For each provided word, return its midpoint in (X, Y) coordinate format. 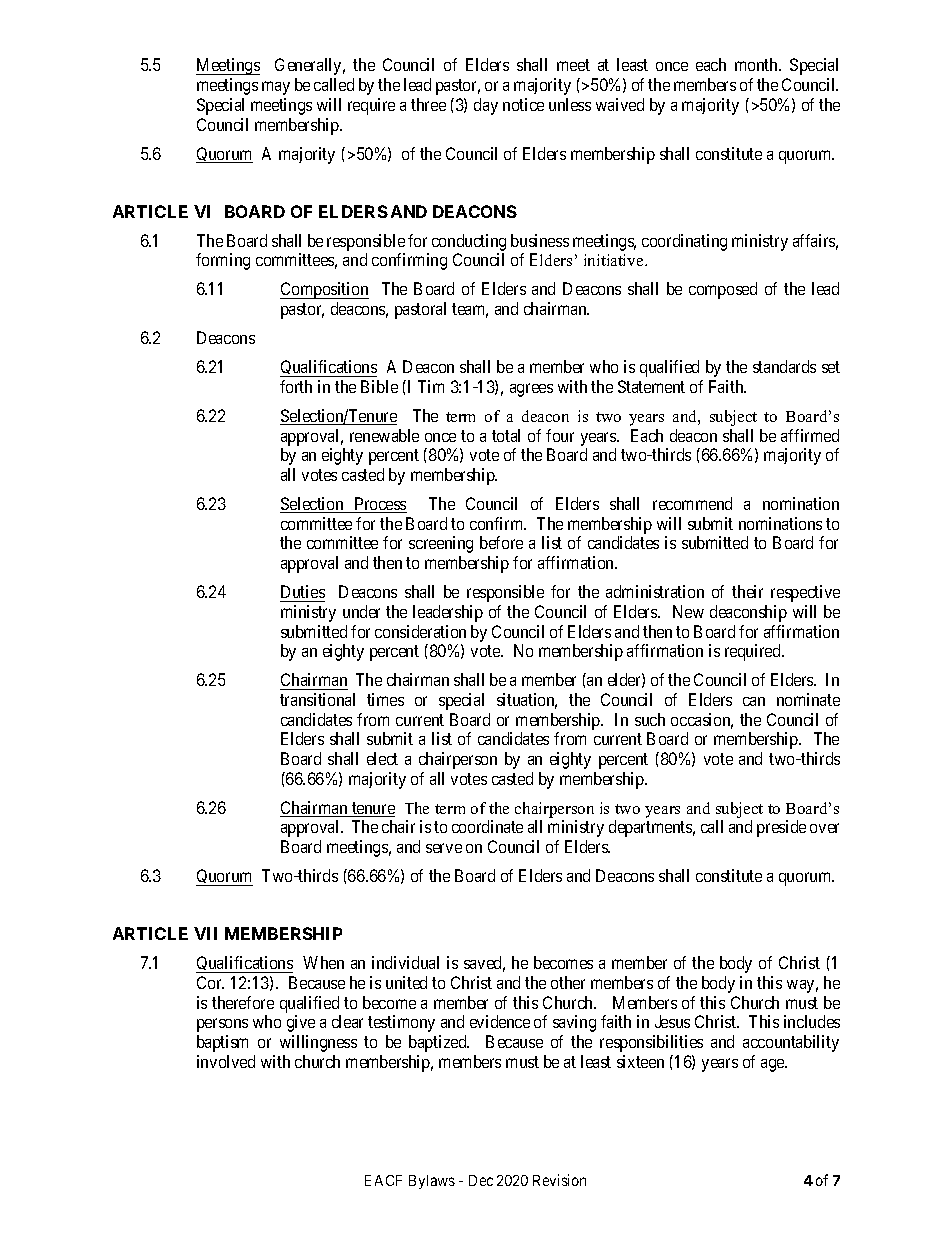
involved (226, 1061)
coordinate (487, 826)
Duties (303, 591)
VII (205, 933)
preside (781, 828)
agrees (531, 390)
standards (784, 366)
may (276, 88)
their (747, 591)
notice (523, 104)
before (501, 542)
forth (296, 386)
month (757, 64)
